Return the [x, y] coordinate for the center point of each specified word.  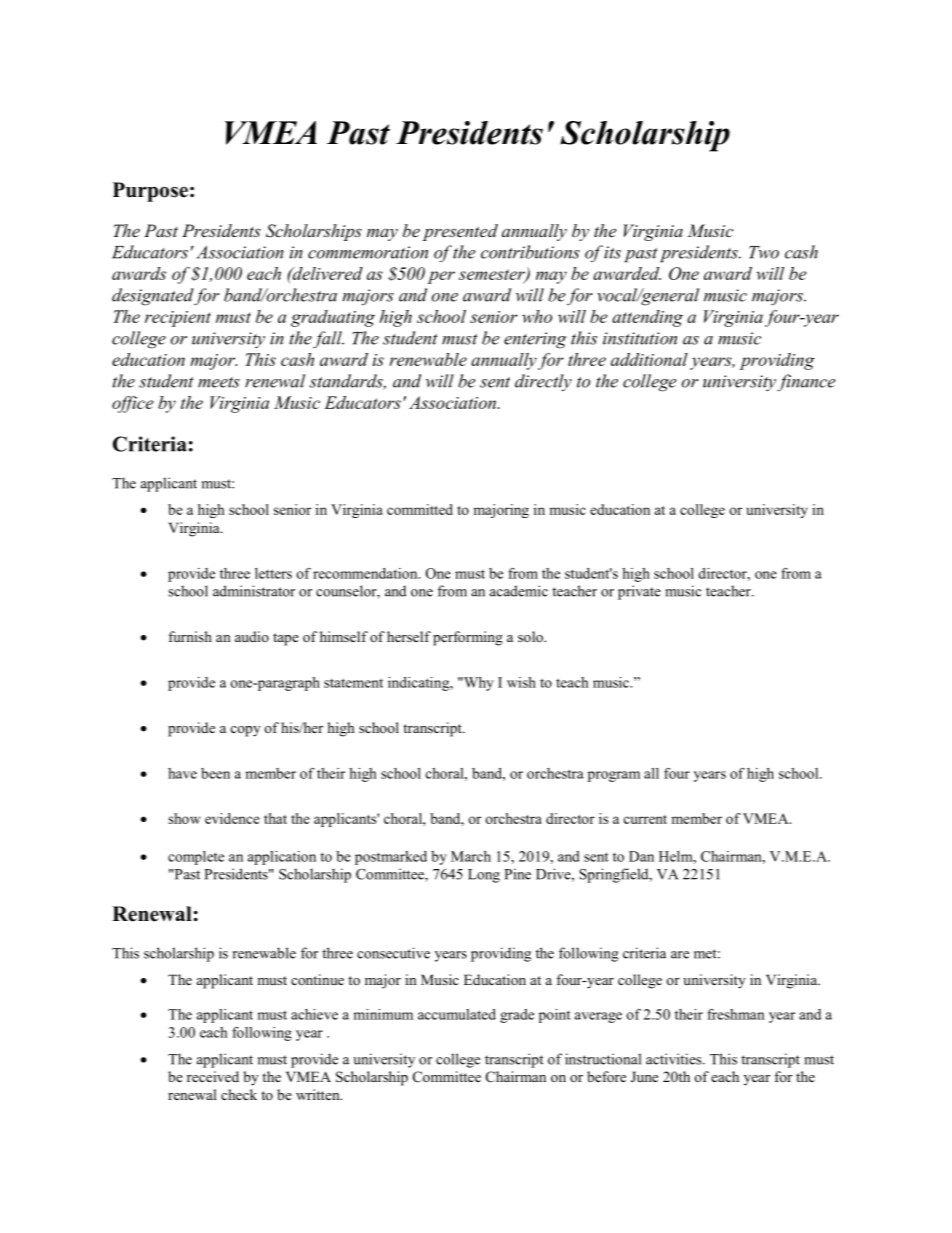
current [645, 819]
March [471, 856]
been [215, 773]
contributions [530, 252]
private [639, 592]
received [213, 1076]
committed [420, 509]
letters [273, 573]
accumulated [457, 1014]
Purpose [150, 192]
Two [764, 252]
